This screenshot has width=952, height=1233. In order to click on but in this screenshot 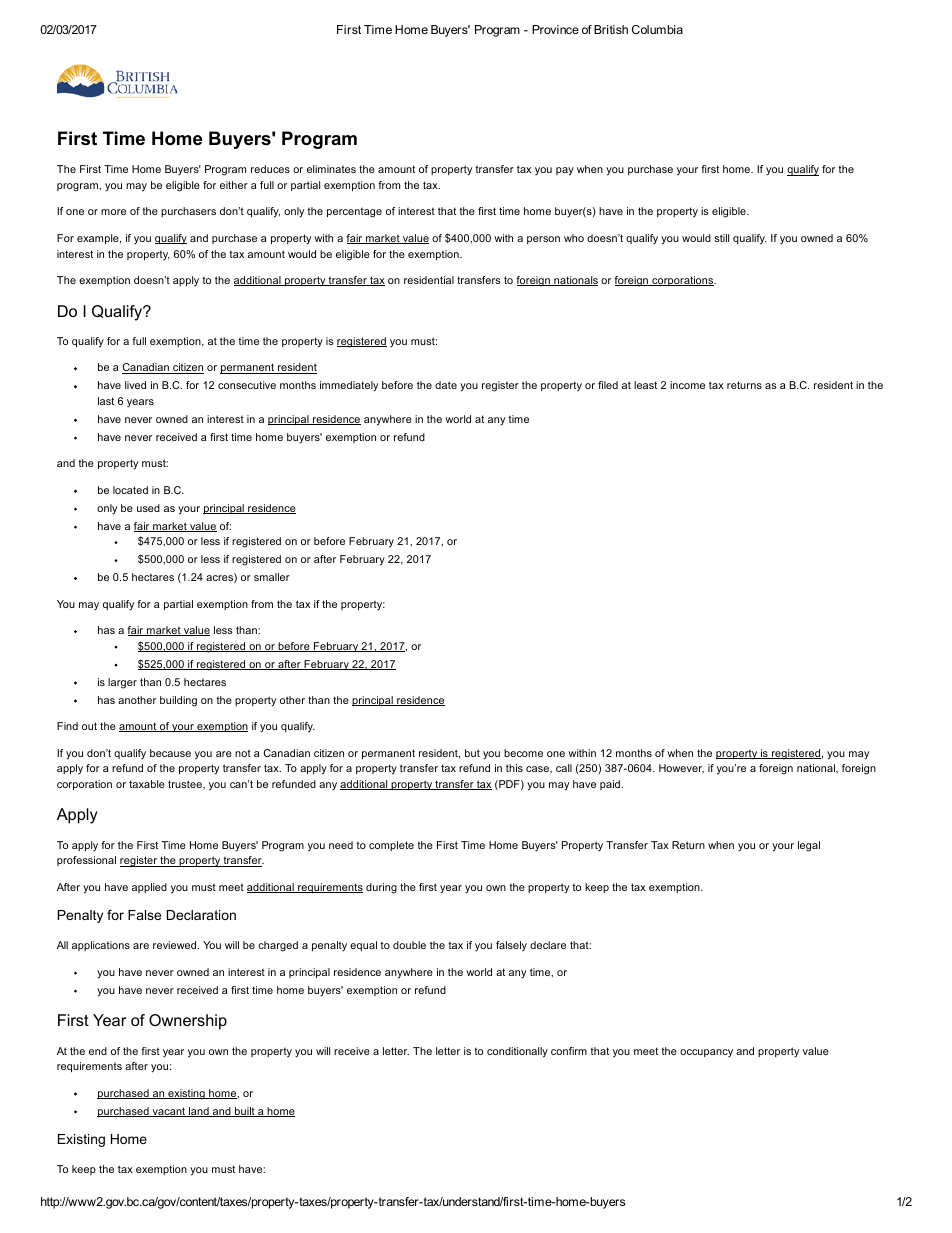, I will do `click(472, 753)`.
